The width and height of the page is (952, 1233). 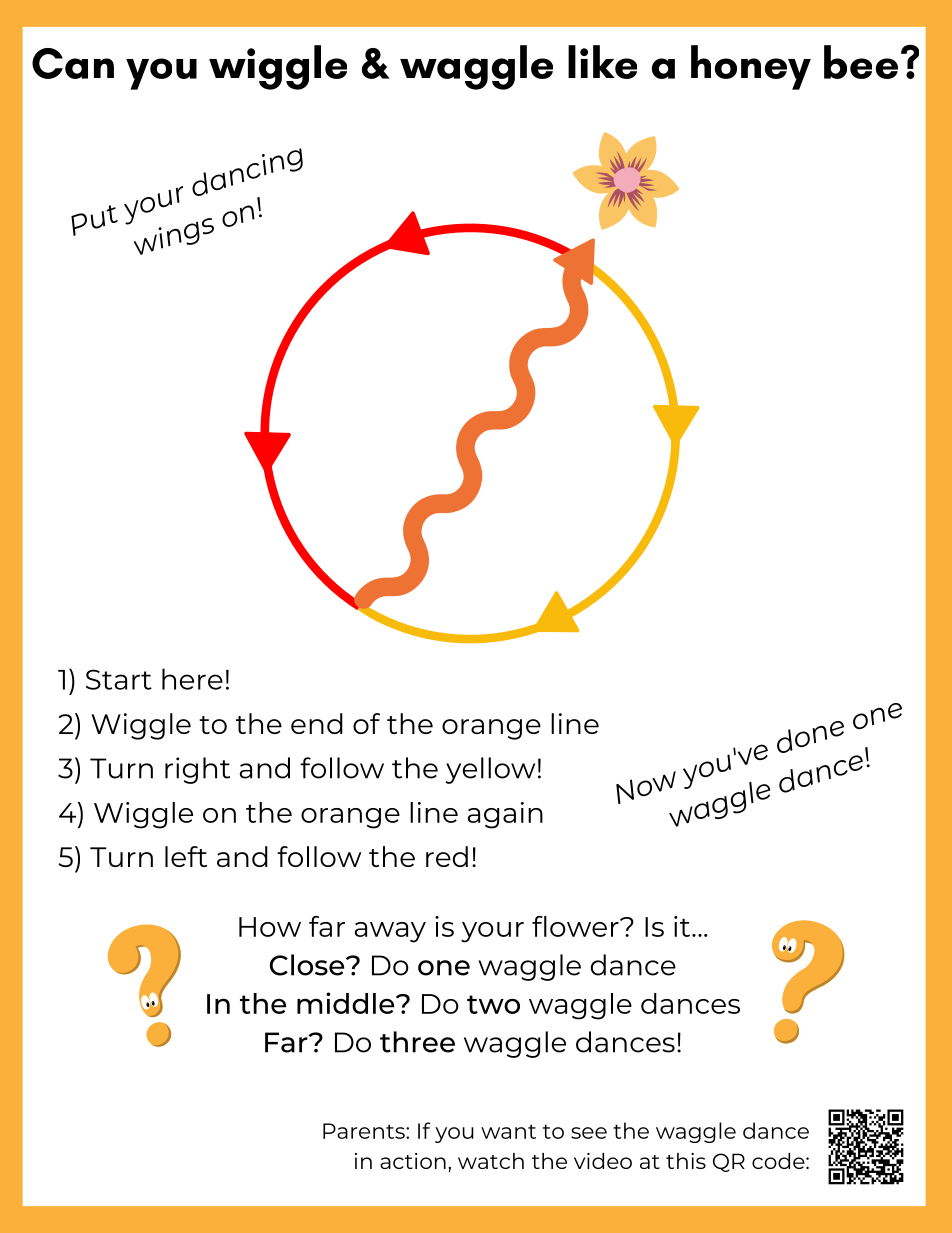 What do you see at coordinates (505, 815) in the page?
I see `again` at bounding box center [505, 815].
